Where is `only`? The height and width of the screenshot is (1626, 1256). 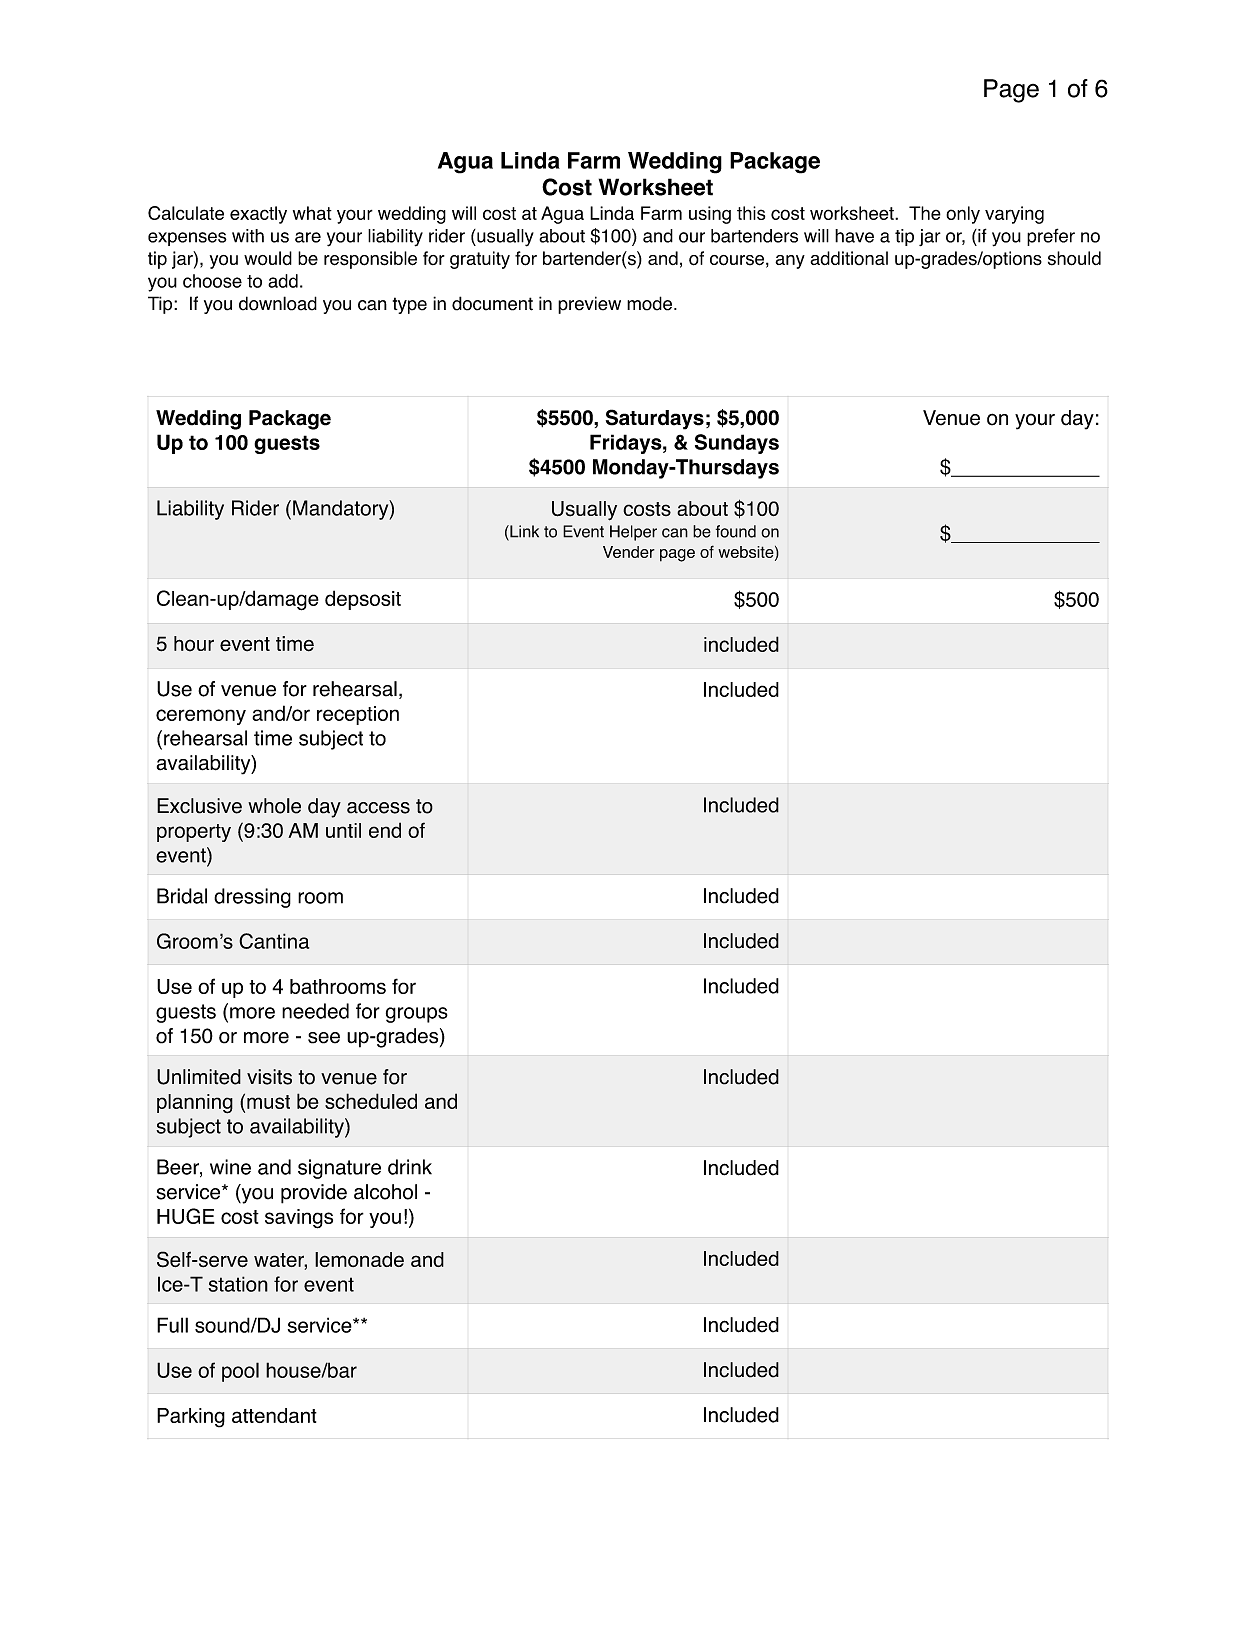
only is located at coordinates (963, 215).
